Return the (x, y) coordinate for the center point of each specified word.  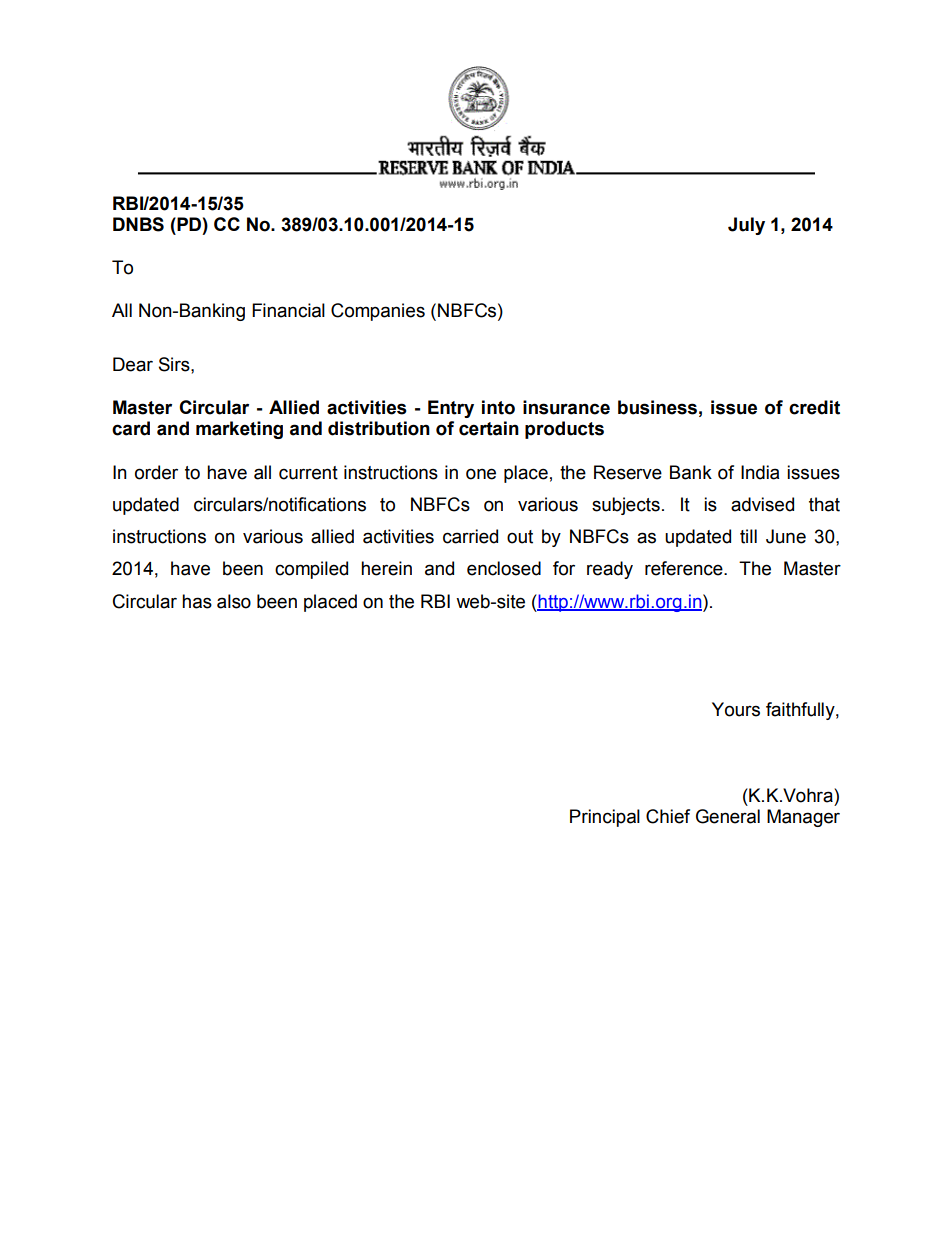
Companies (378, 312)
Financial (288, 310)
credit (814, 407)
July (746, 226)
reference (685, 568)
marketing (239, 430)
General (728, 816)
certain (489, 428)
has (197, 601)
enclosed (504, 568)
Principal (605, 818)
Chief (668, 816)
